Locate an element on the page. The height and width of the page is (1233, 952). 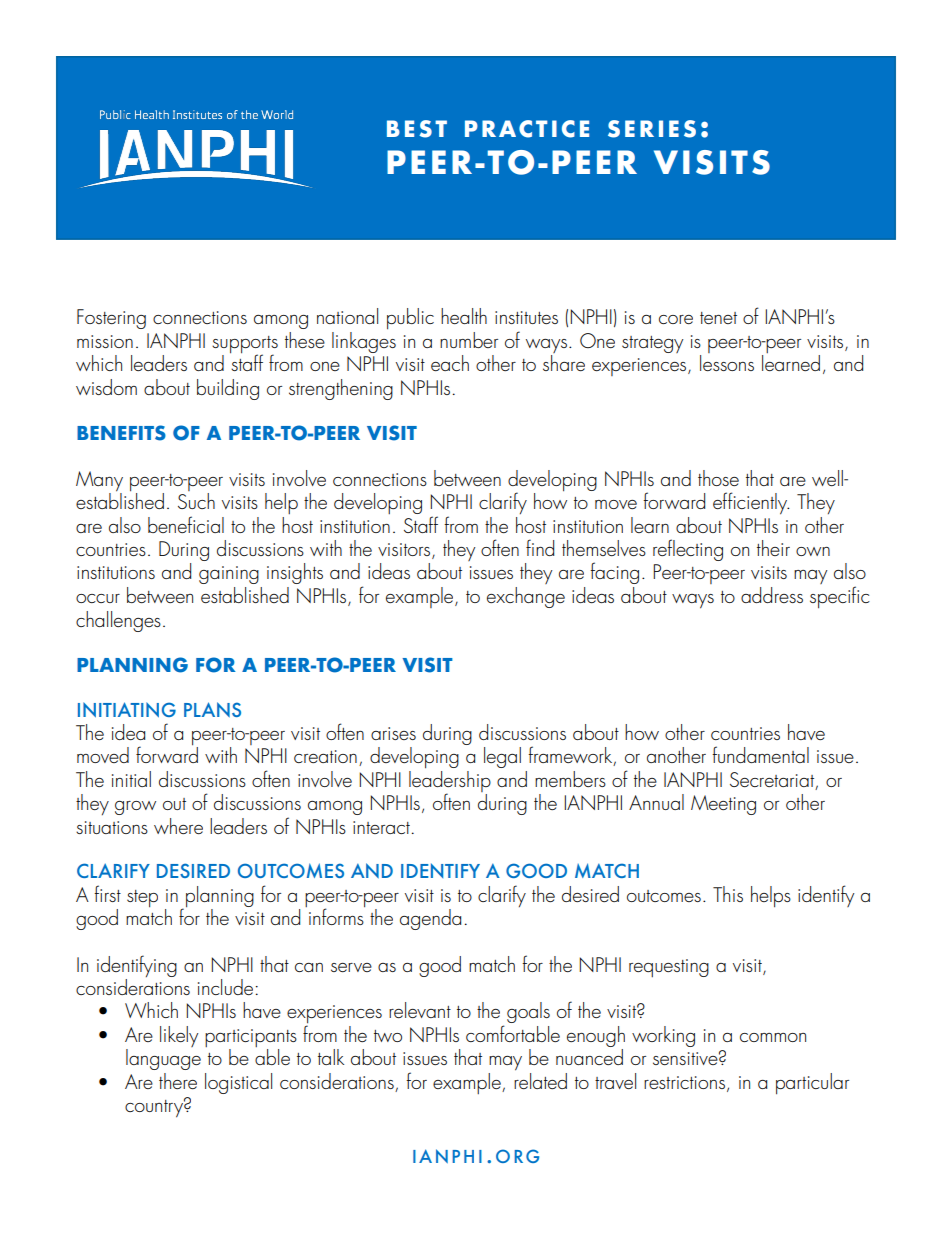
number is located at coordinates (469, 340).
